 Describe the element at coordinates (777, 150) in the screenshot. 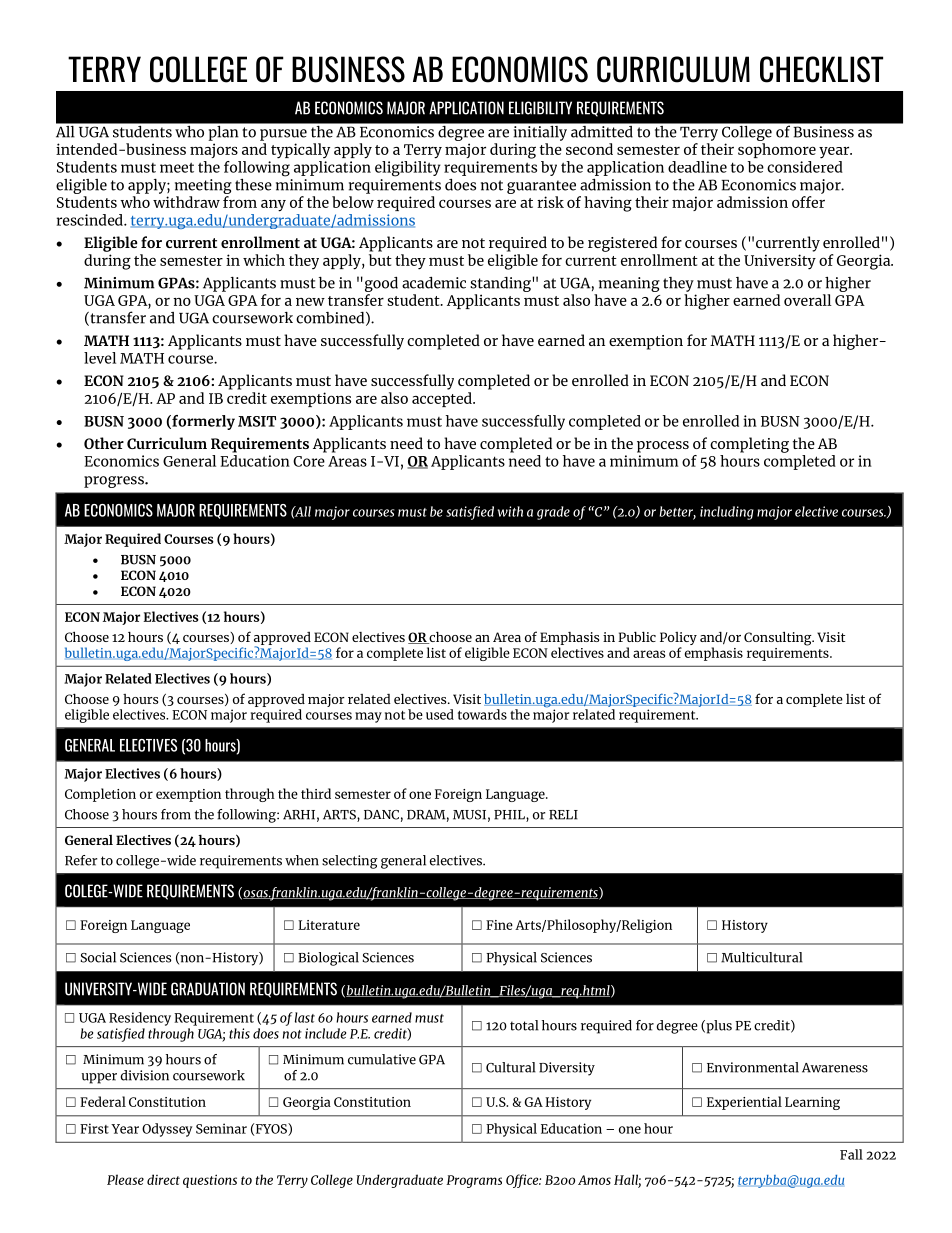

I see `sophomore` at that location.
